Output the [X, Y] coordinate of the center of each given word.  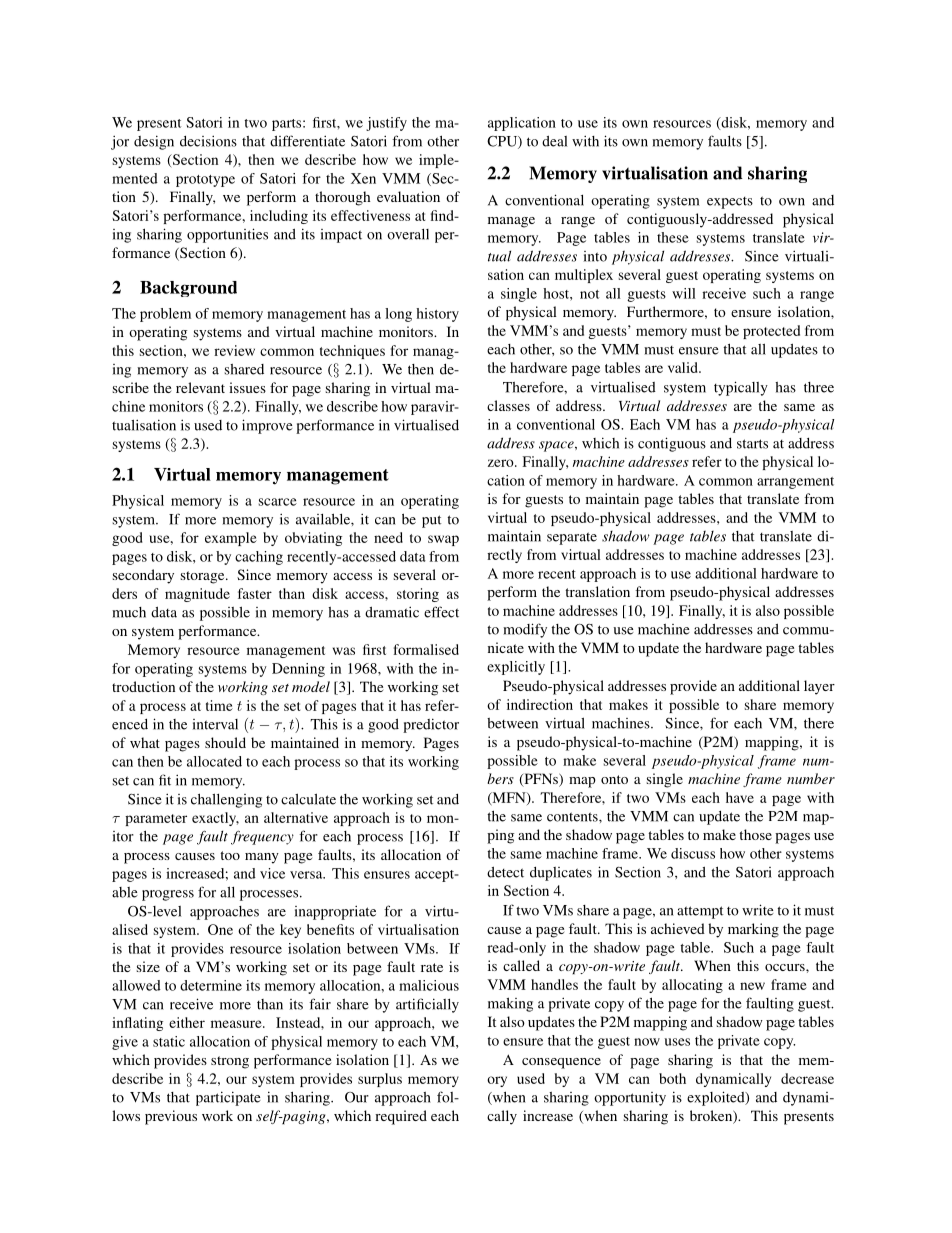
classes [508, 405]
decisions [208, 141]
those [755, 834]
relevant [200, 387]
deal [554, 141]
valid [684, 367]
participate [228, 1098]
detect [505, 872]
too [230, 855]
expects [730, 203]
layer [819, 687]
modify [525, 630]
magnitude [197, 595]
